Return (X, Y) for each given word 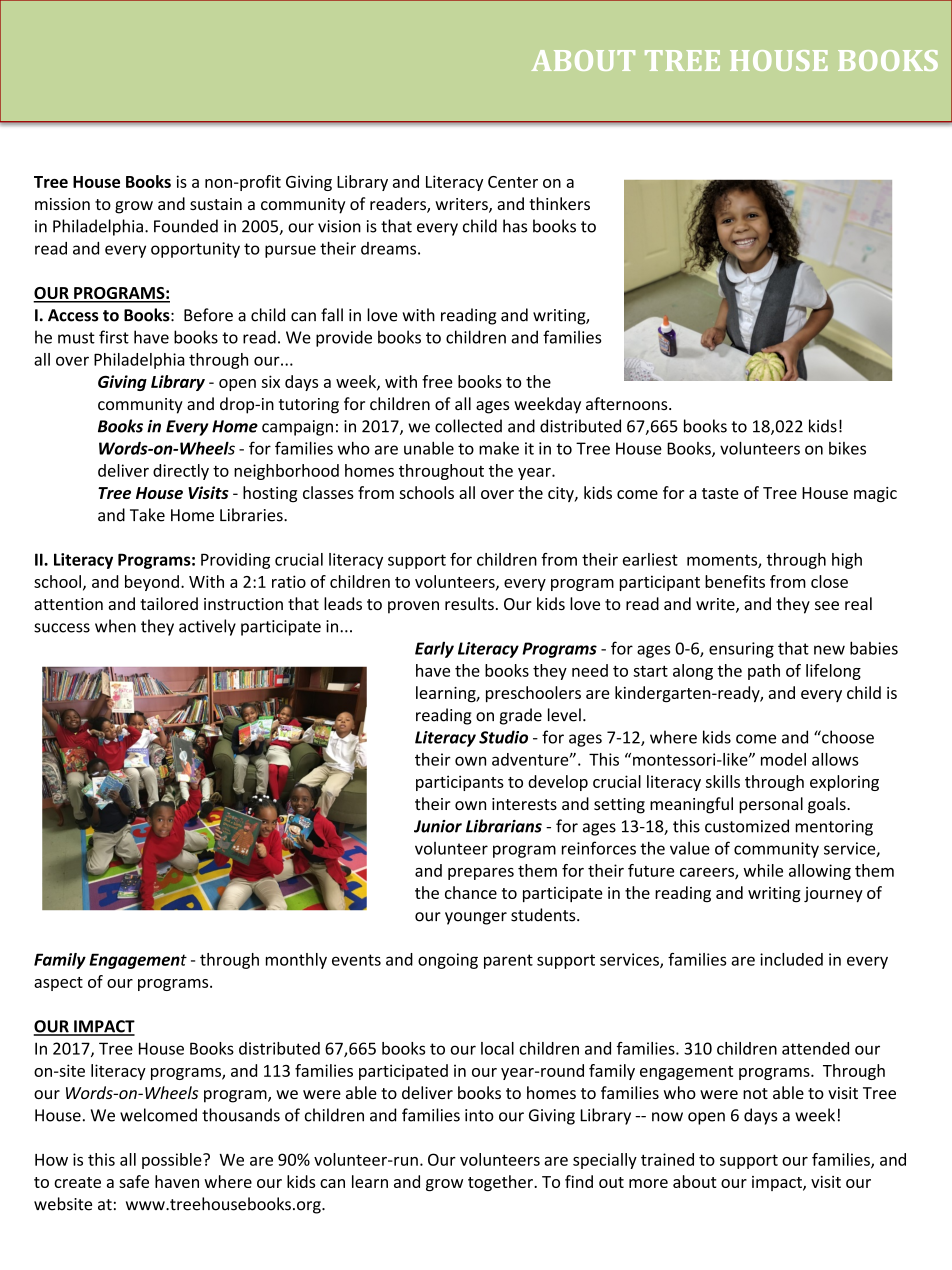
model (783, 759)
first (114, 337)
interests (524, 804)
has (515, 226)
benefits (735, 581)
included (791, 959)
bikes (847, 448)
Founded (186, 226)
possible (173, 1161)
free (437, 381)
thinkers (559, 203)
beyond (152, 583)
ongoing (448, 961)
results (469, 603)
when (115, 626)
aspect (58, 984)
